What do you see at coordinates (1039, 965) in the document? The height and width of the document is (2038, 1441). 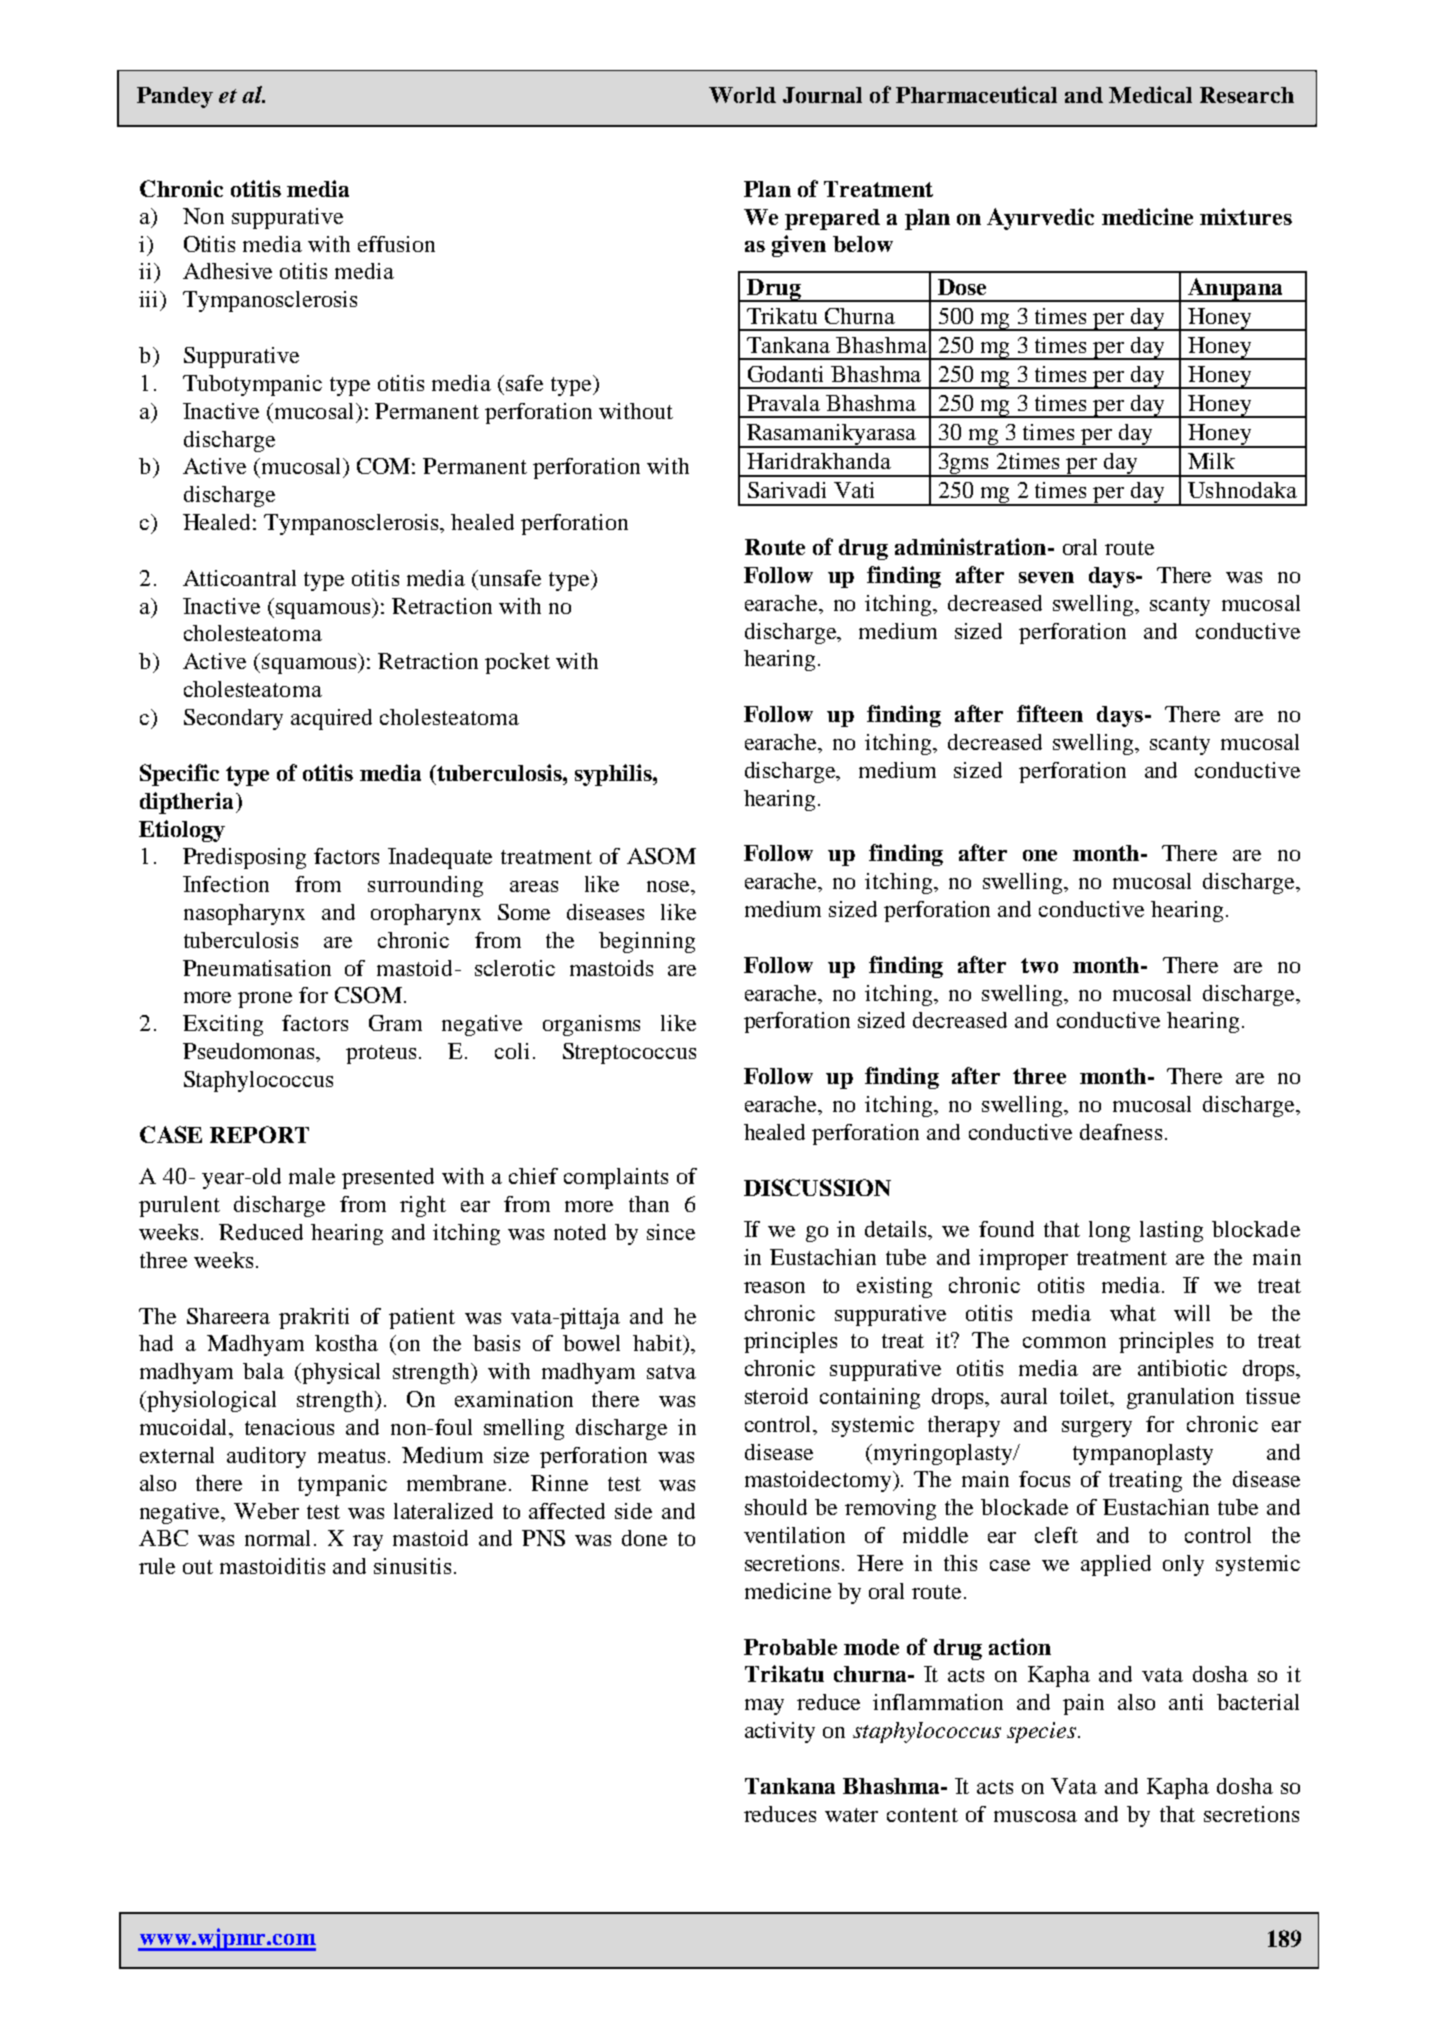 I see `two` at bounding box center [1039, 965].
